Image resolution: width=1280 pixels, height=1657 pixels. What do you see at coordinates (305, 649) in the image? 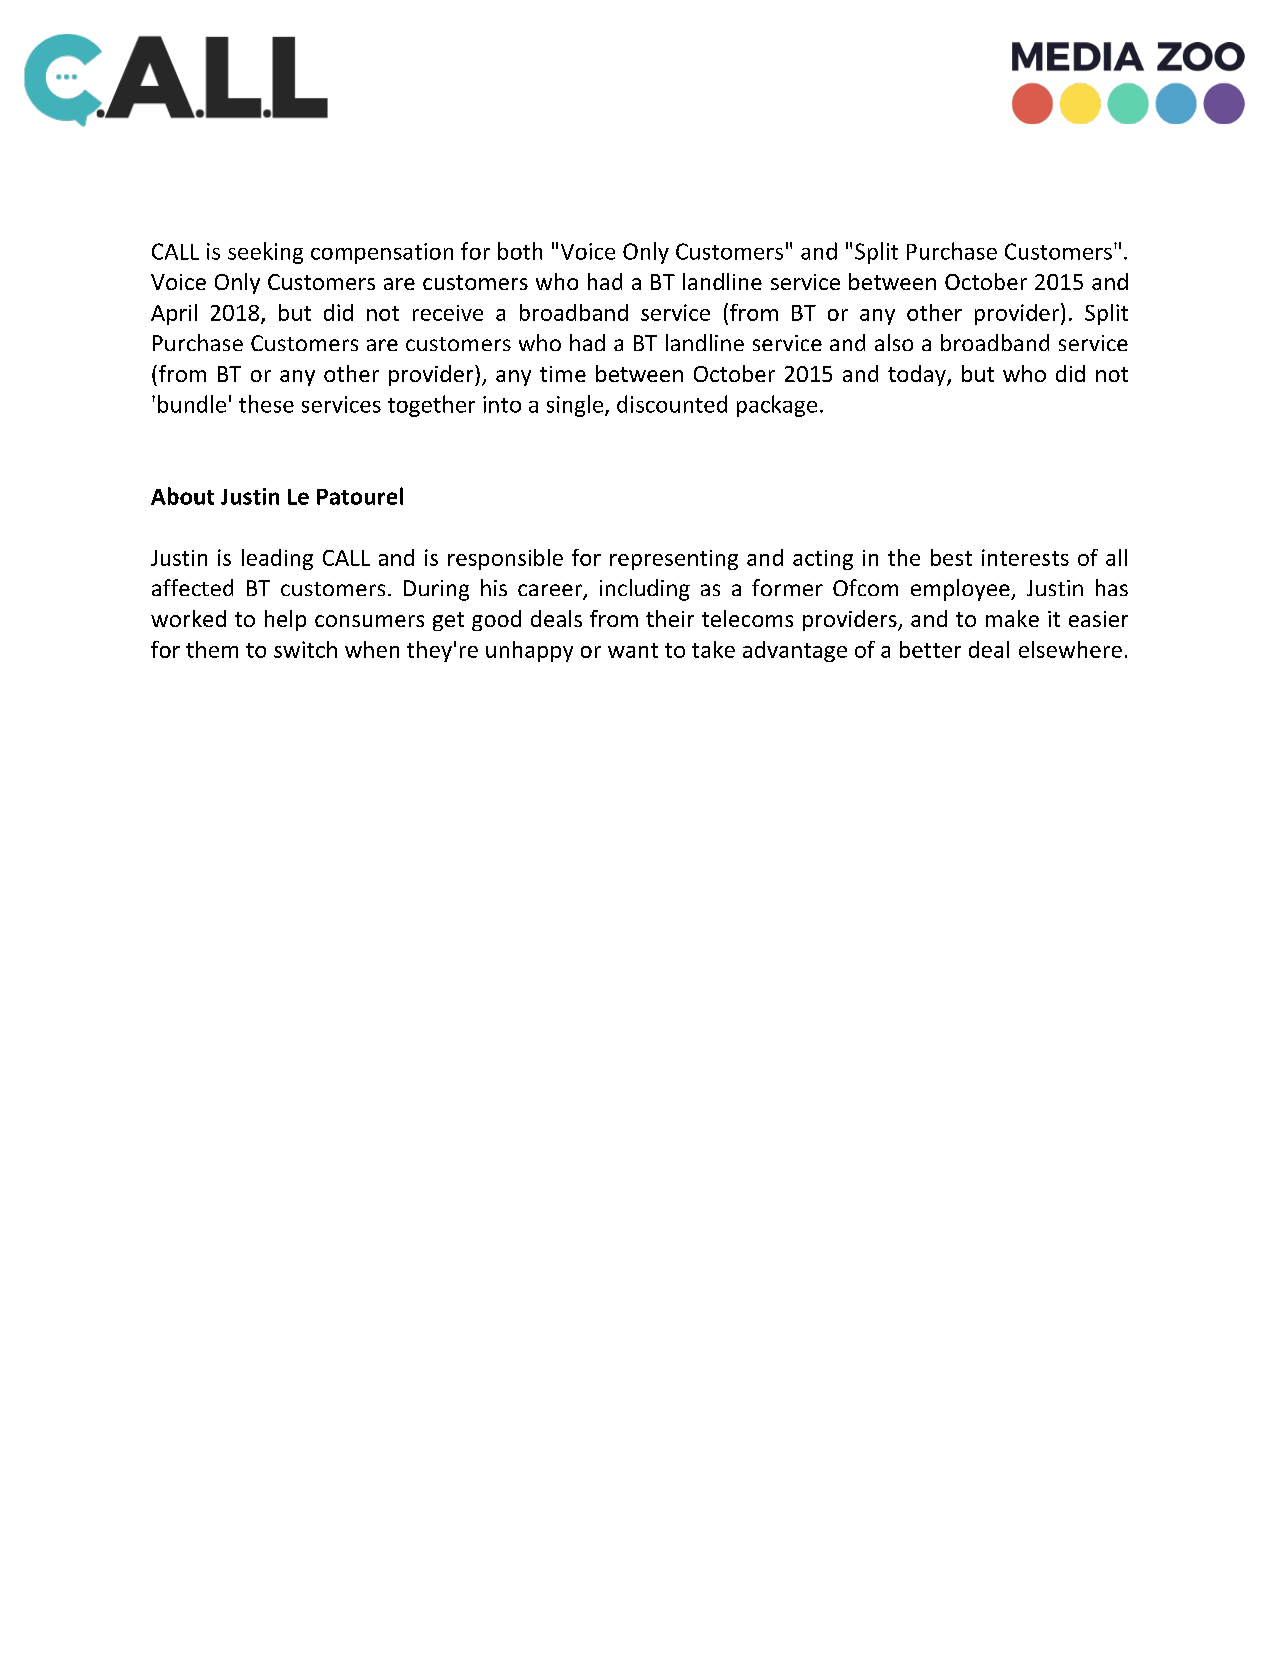
I see `switch` at bounding box center [305, 649].
